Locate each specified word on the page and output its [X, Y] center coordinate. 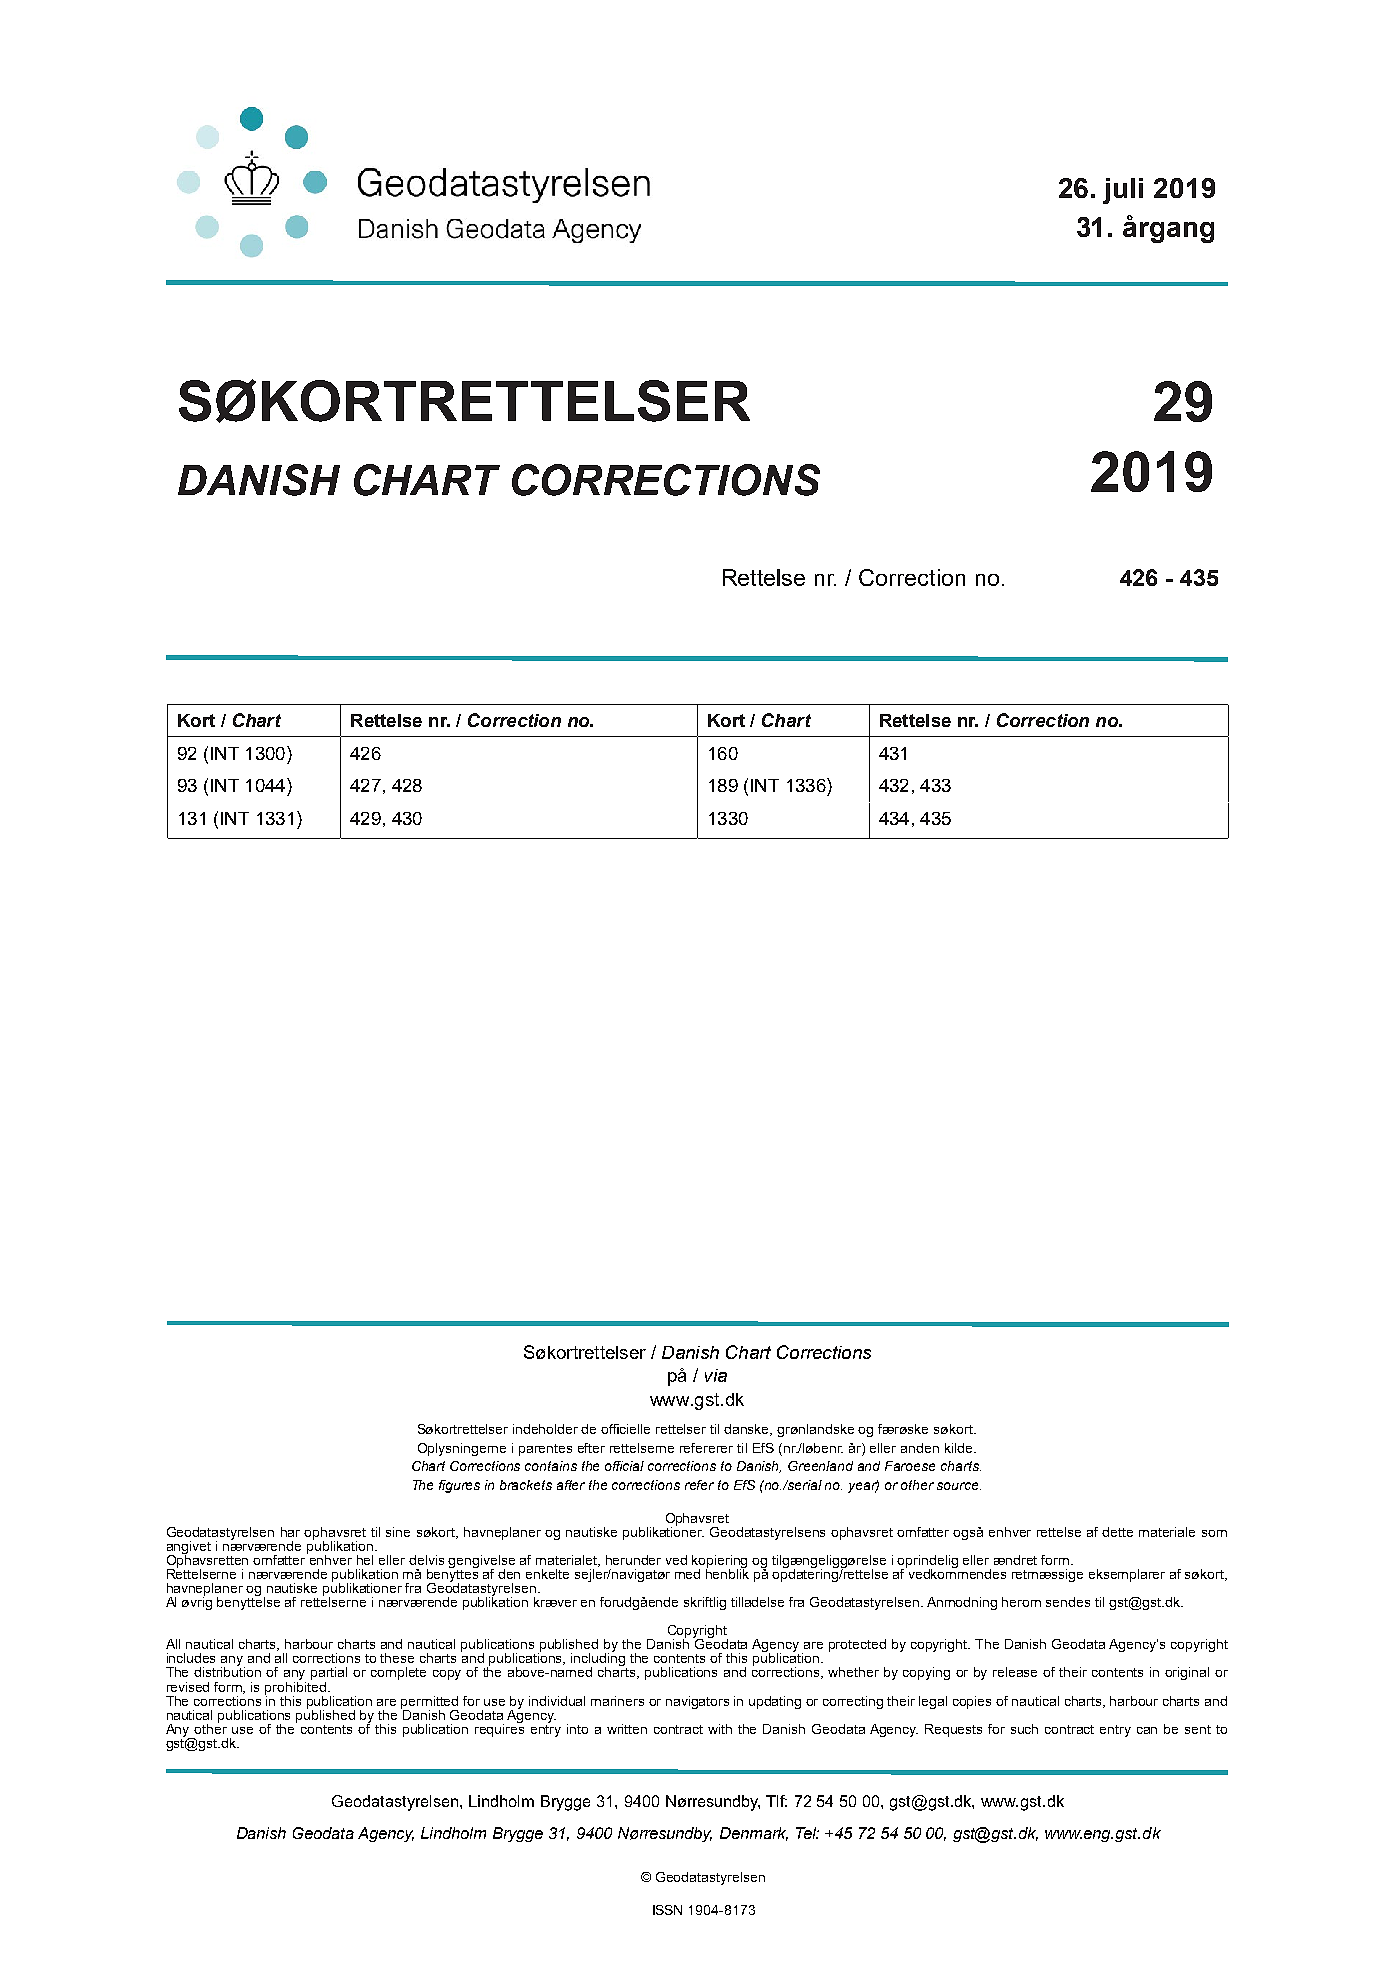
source [959, 1486]
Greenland [820, 1466]
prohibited [295, 1688]
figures [459, 1486]
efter [591, 1448]
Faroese [910, 1466]
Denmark [754, 1834]
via [716, 1375]
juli [1123, 191]
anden [920, 1448]
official [624, 1466]
